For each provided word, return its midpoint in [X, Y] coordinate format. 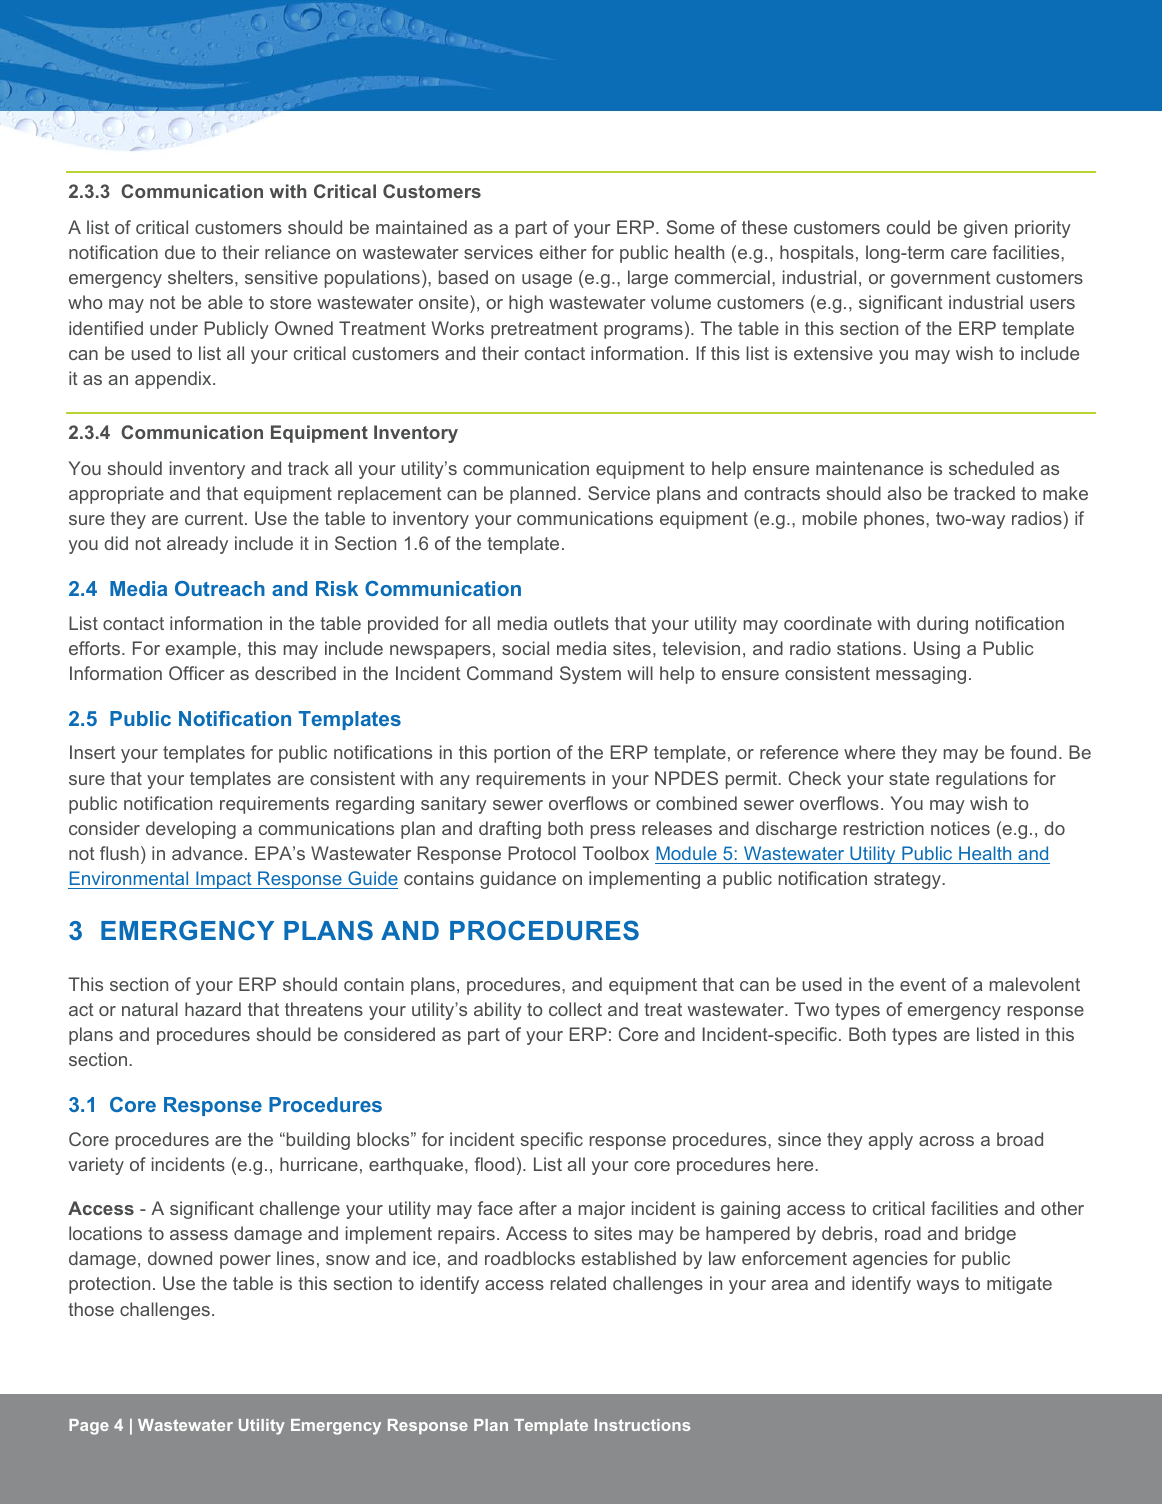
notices [960, 828]
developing [191, 830]
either [563, 252]
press [613, 832]
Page [89, 1427]
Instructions [642, 1425]
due [180, 252]
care [969, 254]
